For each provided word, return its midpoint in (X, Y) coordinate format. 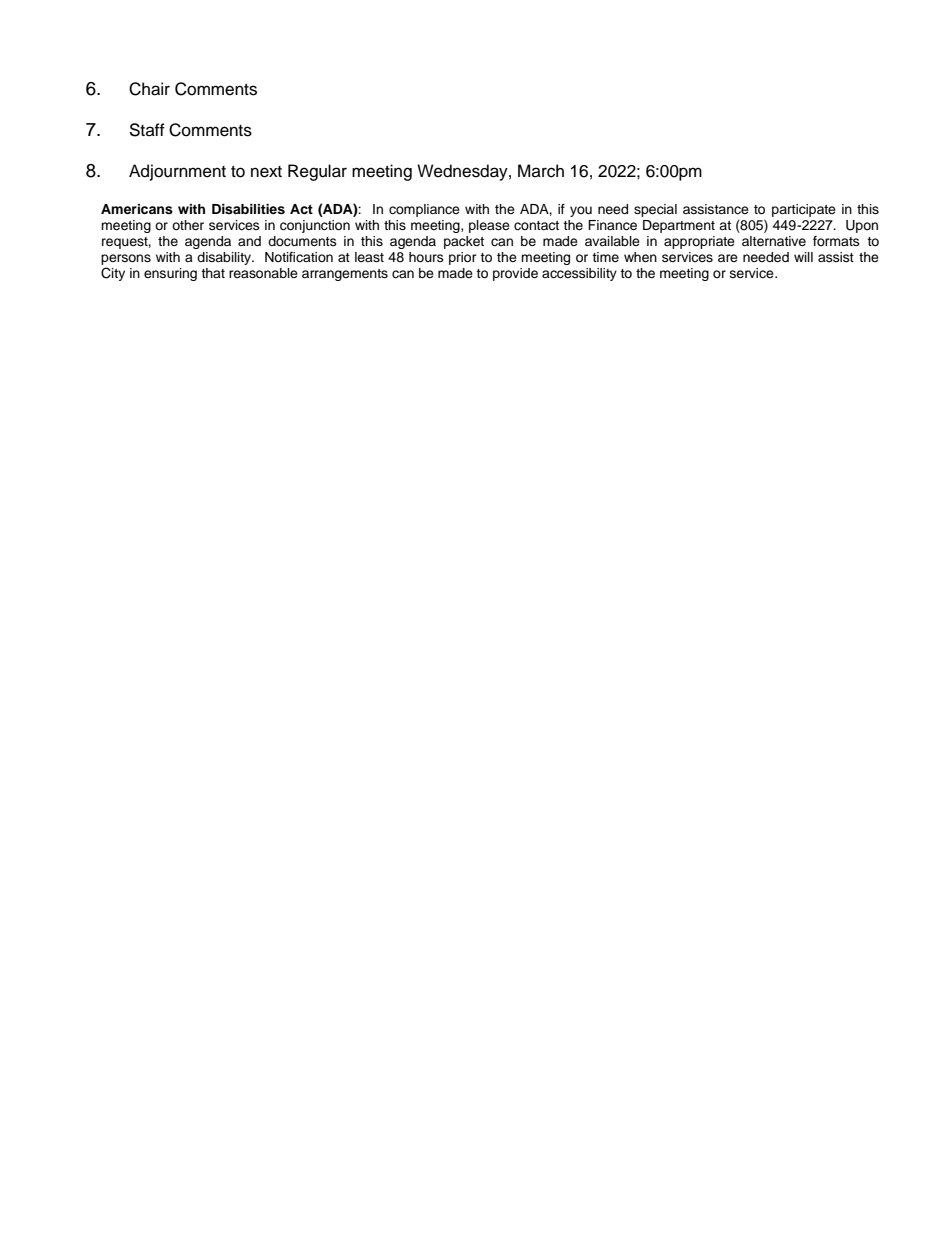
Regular (317, 172)
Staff (147, 130)
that (213, 273)
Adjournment (177, 172)
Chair (149, 89)
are (728, 258)
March (541, 171)
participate (804, 210)
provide (515, 274)
